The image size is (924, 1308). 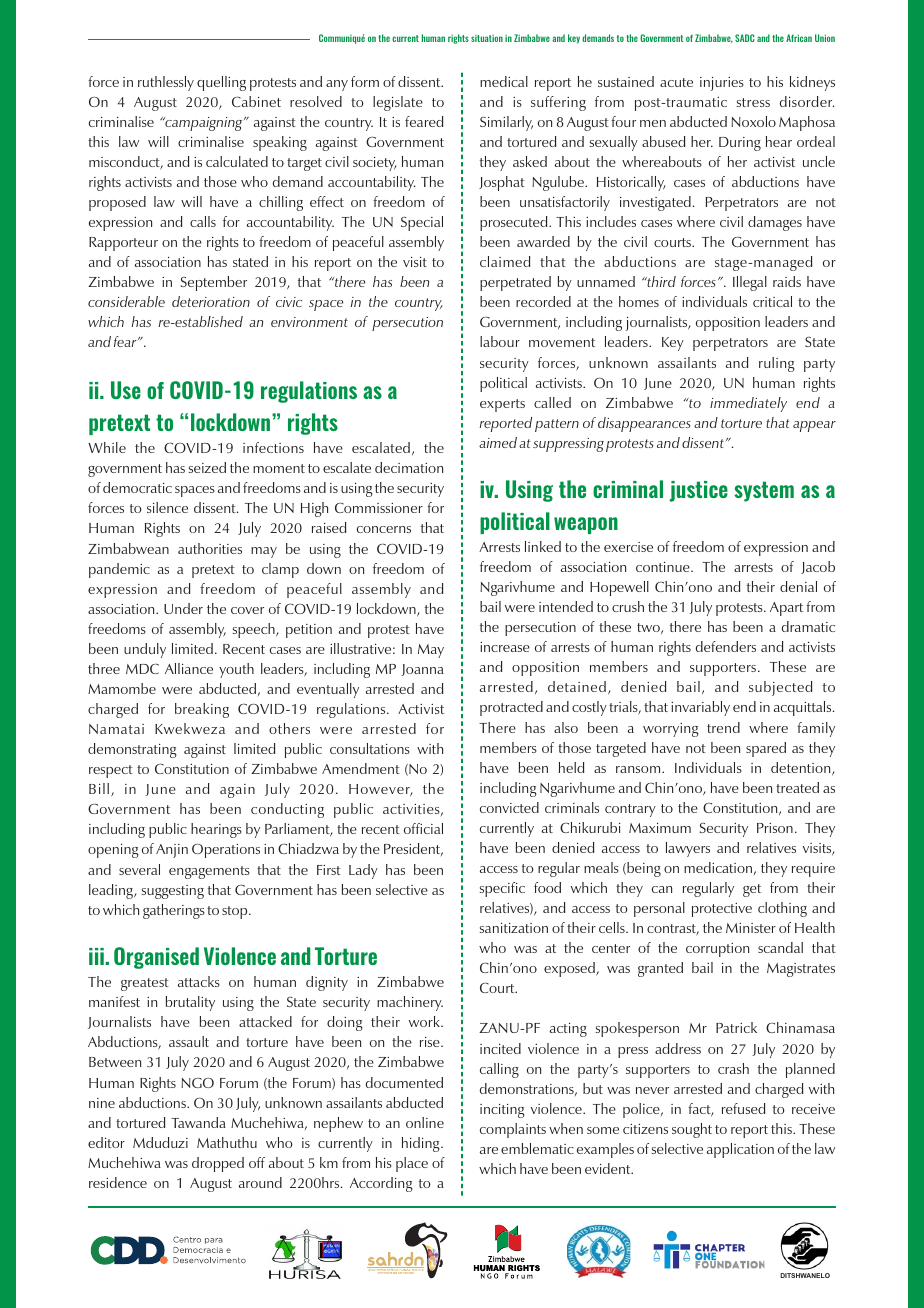 I want to click on medical, so click(x=504, y=81).
